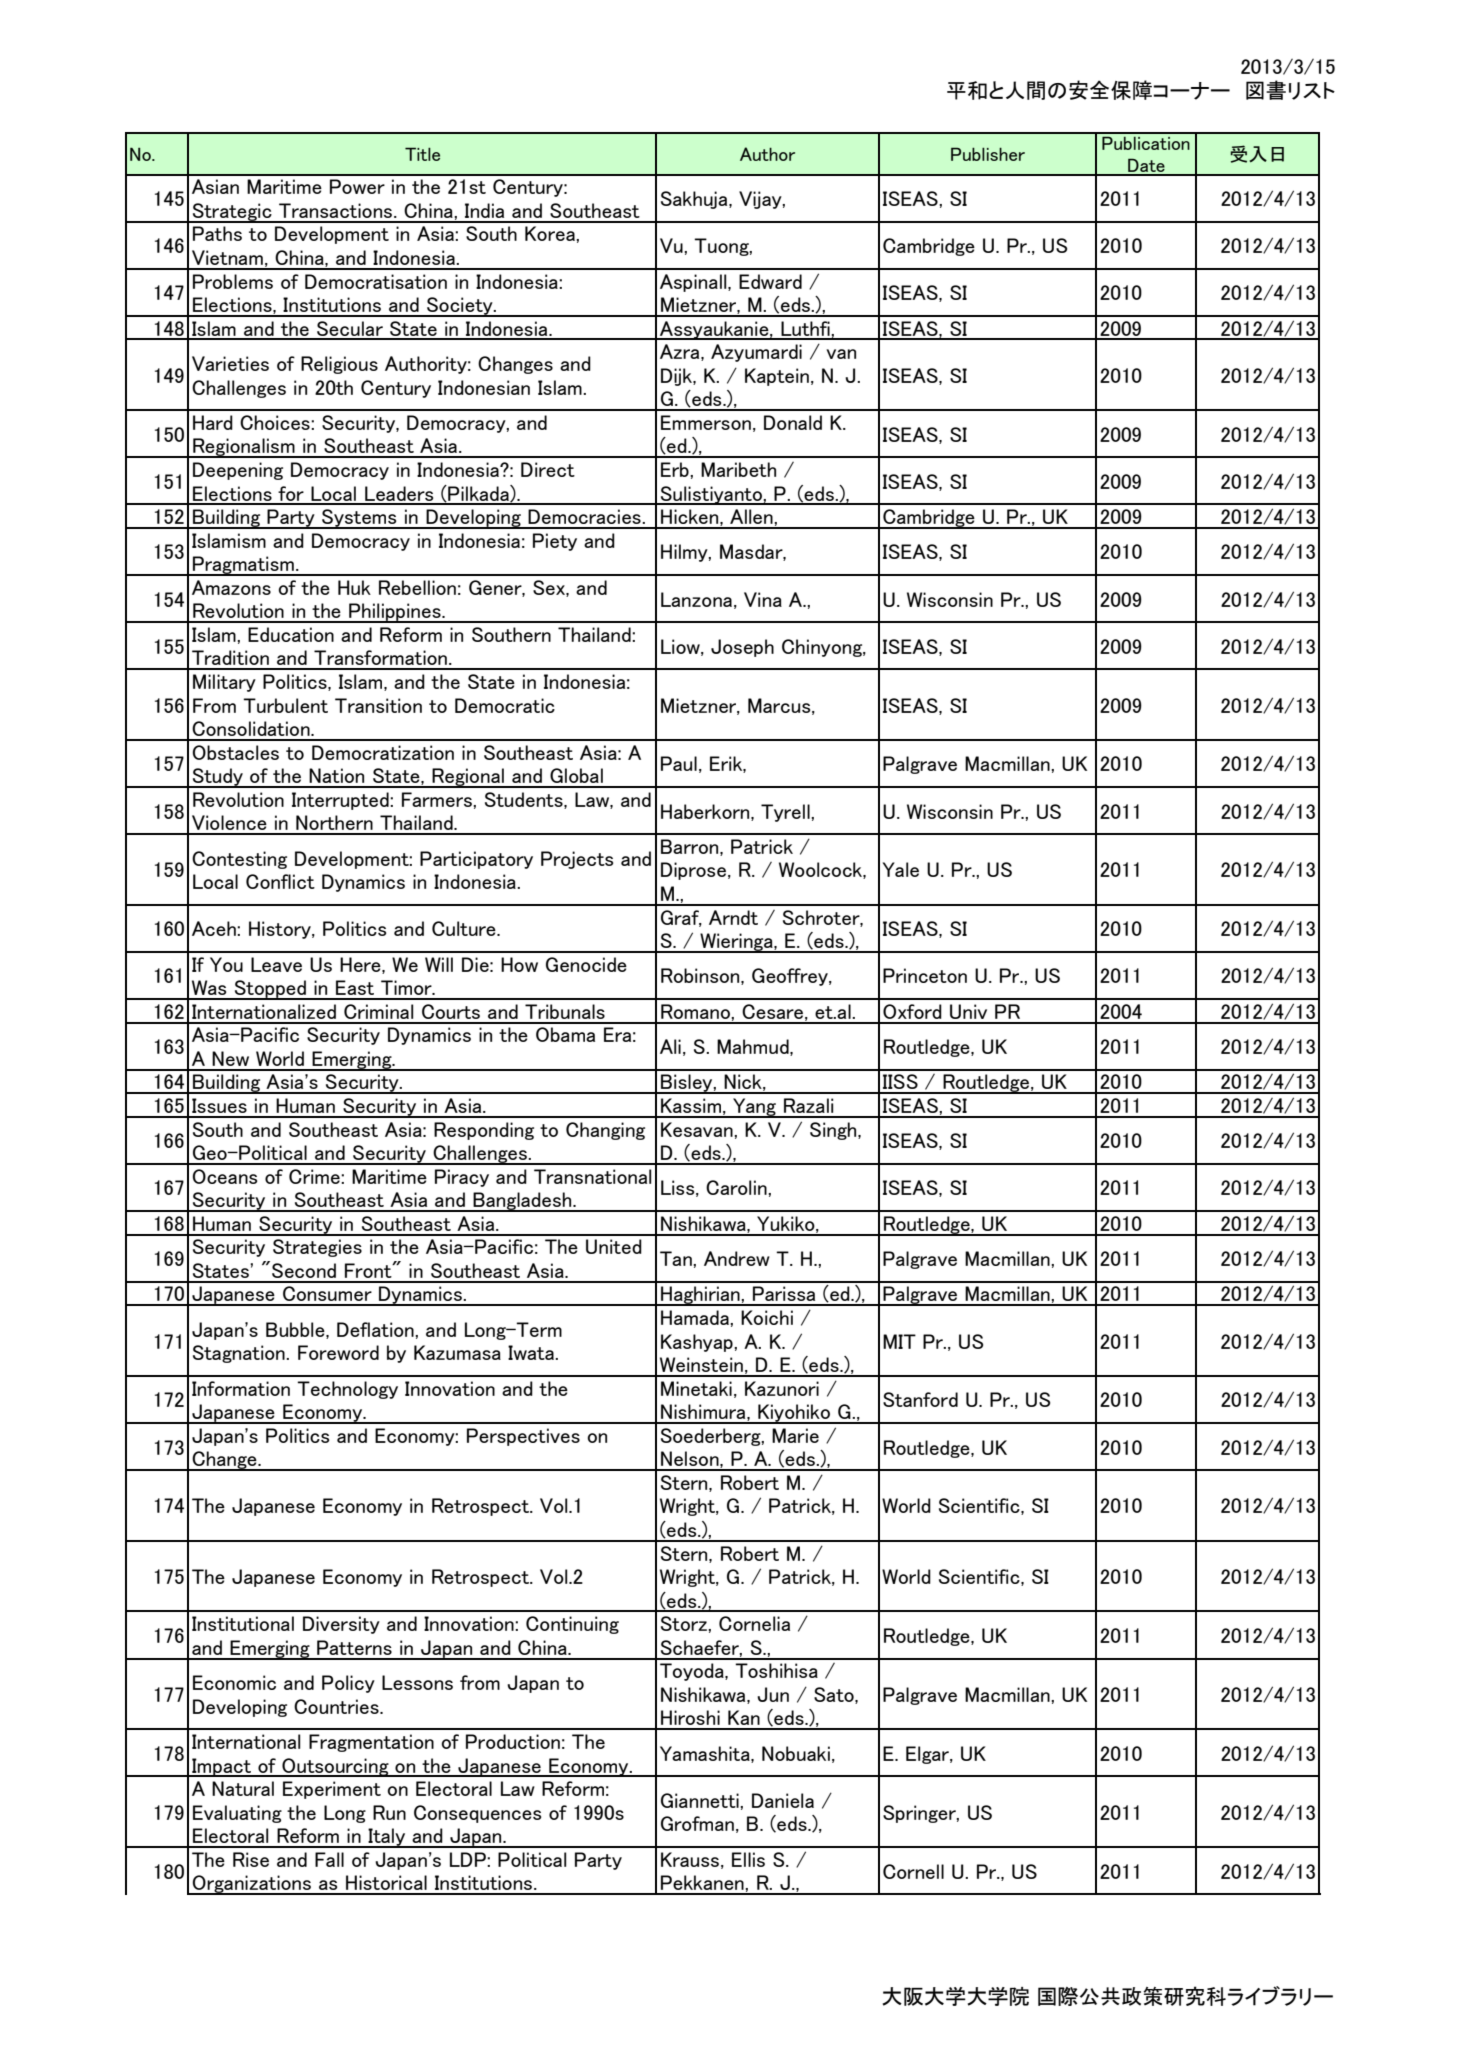 The height and width of the screenshot is (2066, 1461). I want to click on United, so click(614, 1246).
